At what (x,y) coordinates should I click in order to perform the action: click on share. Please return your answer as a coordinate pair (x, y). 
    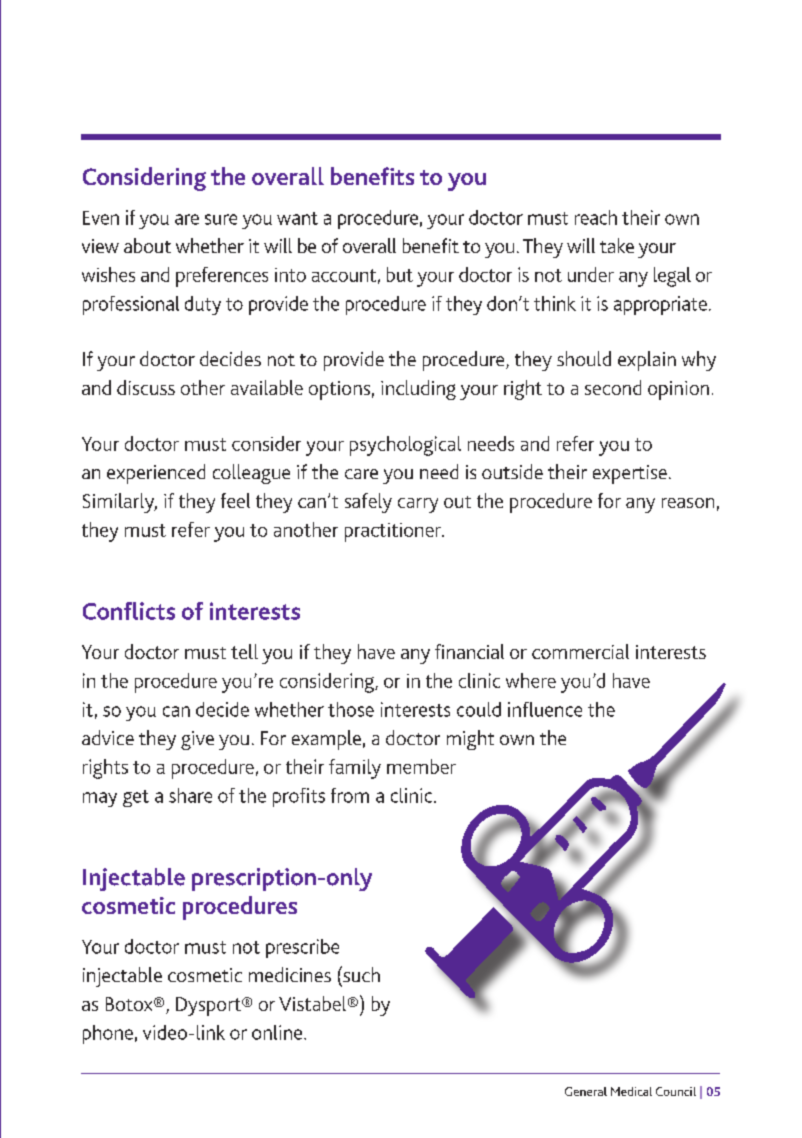
    Looking at the image, I should click on (190, 795).
